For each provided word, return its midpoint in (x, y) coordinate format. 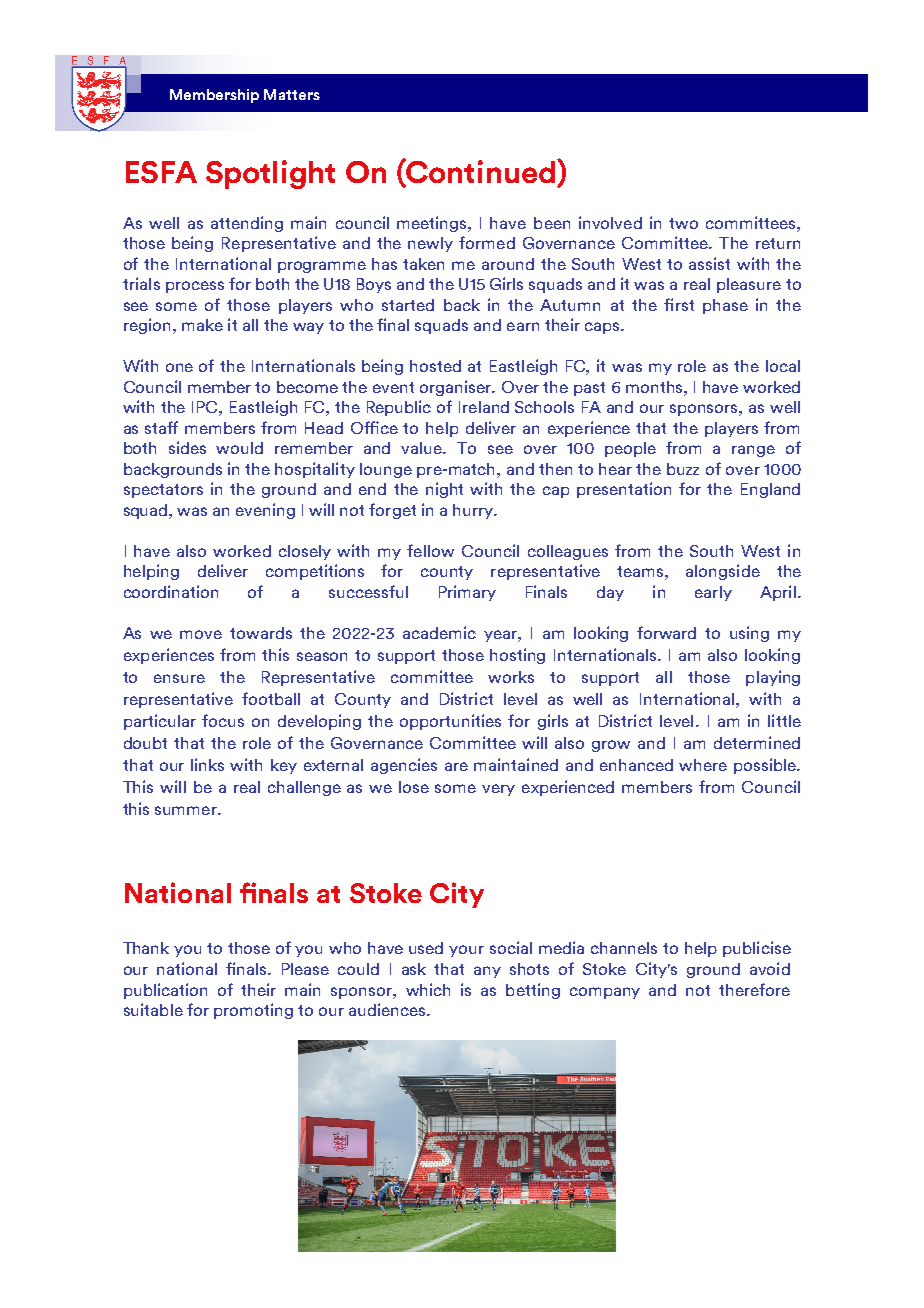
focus (223, 720)
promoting (253, 1011)
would (239, 448)
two (683, 223)
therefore (754, 989)
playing (773, 678)
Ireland (484, 407)
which (428, 989)
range (753, 451)
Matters (292, 94)
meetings (433, 224)
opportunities (450, 722)
